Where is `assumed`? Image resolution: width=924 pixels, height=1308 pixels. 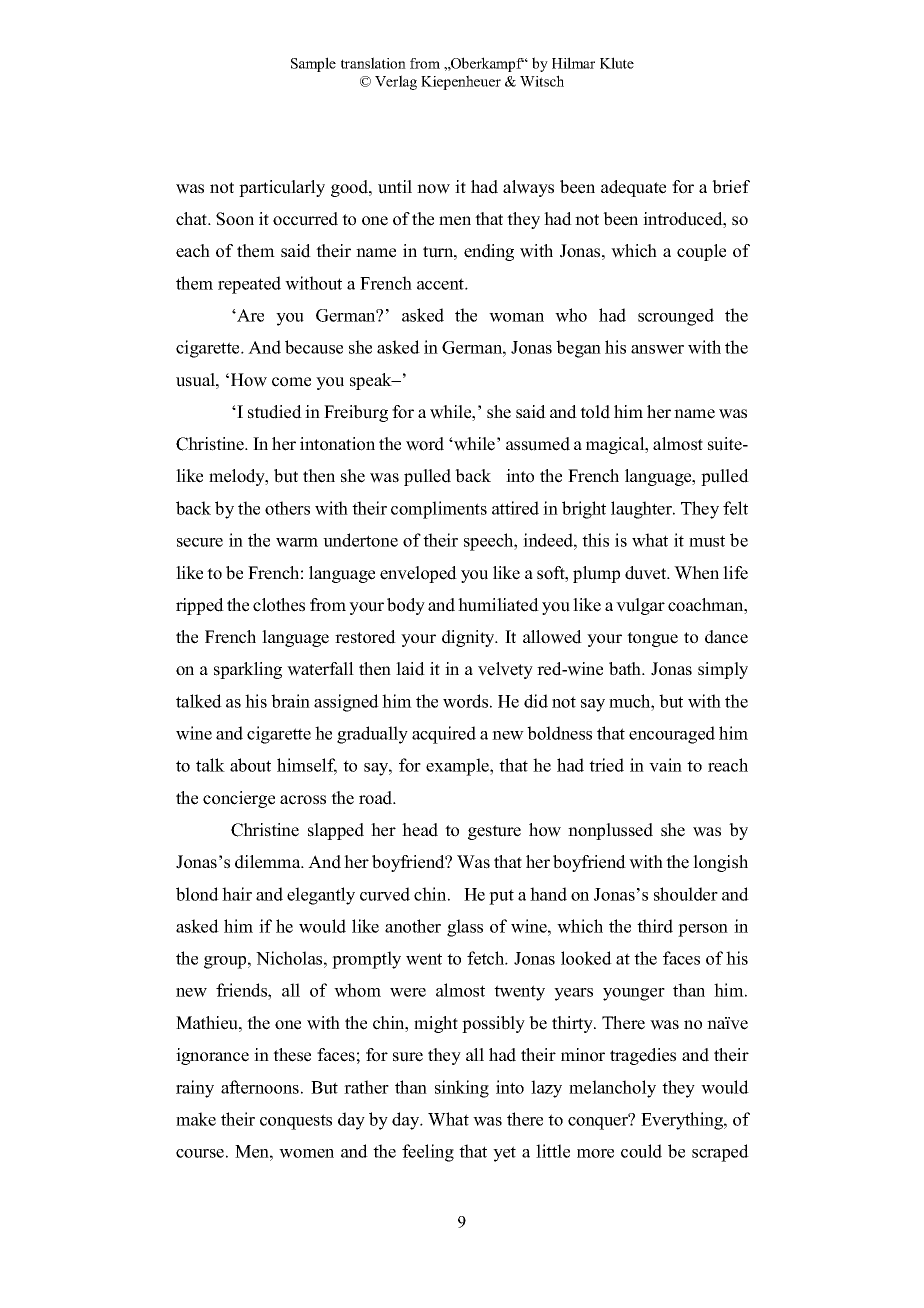
assumed is located at coordinates (538, 444).
